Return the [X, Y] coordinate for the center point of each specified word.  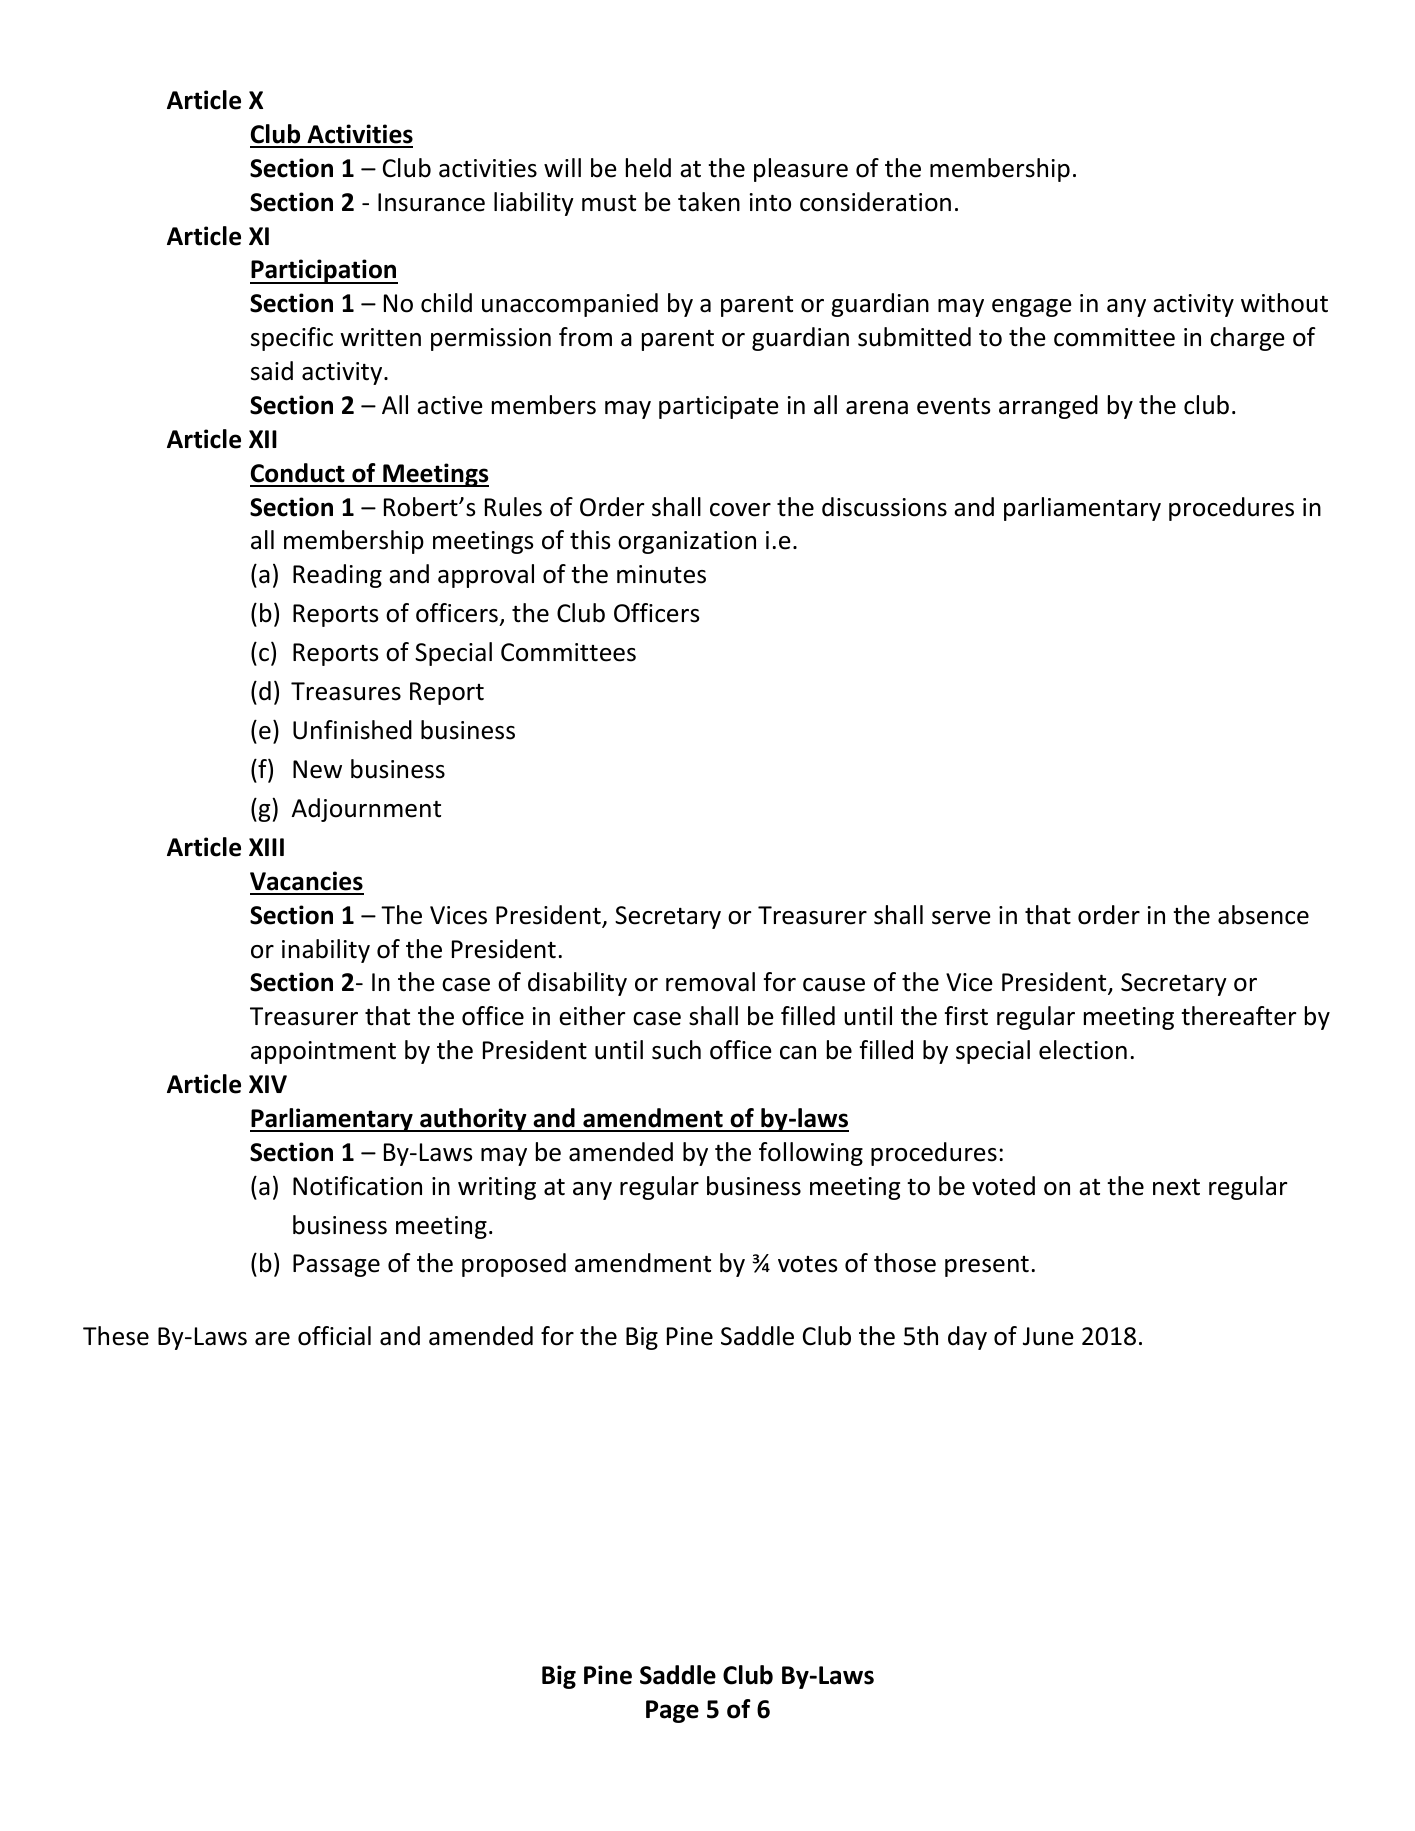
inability [326, 951]
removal [710, 982]
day [967, 1338]
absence [1263, 915]
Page [672, 1711]
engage [1032, 308]
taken [709, 202]
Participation [324, 271]
